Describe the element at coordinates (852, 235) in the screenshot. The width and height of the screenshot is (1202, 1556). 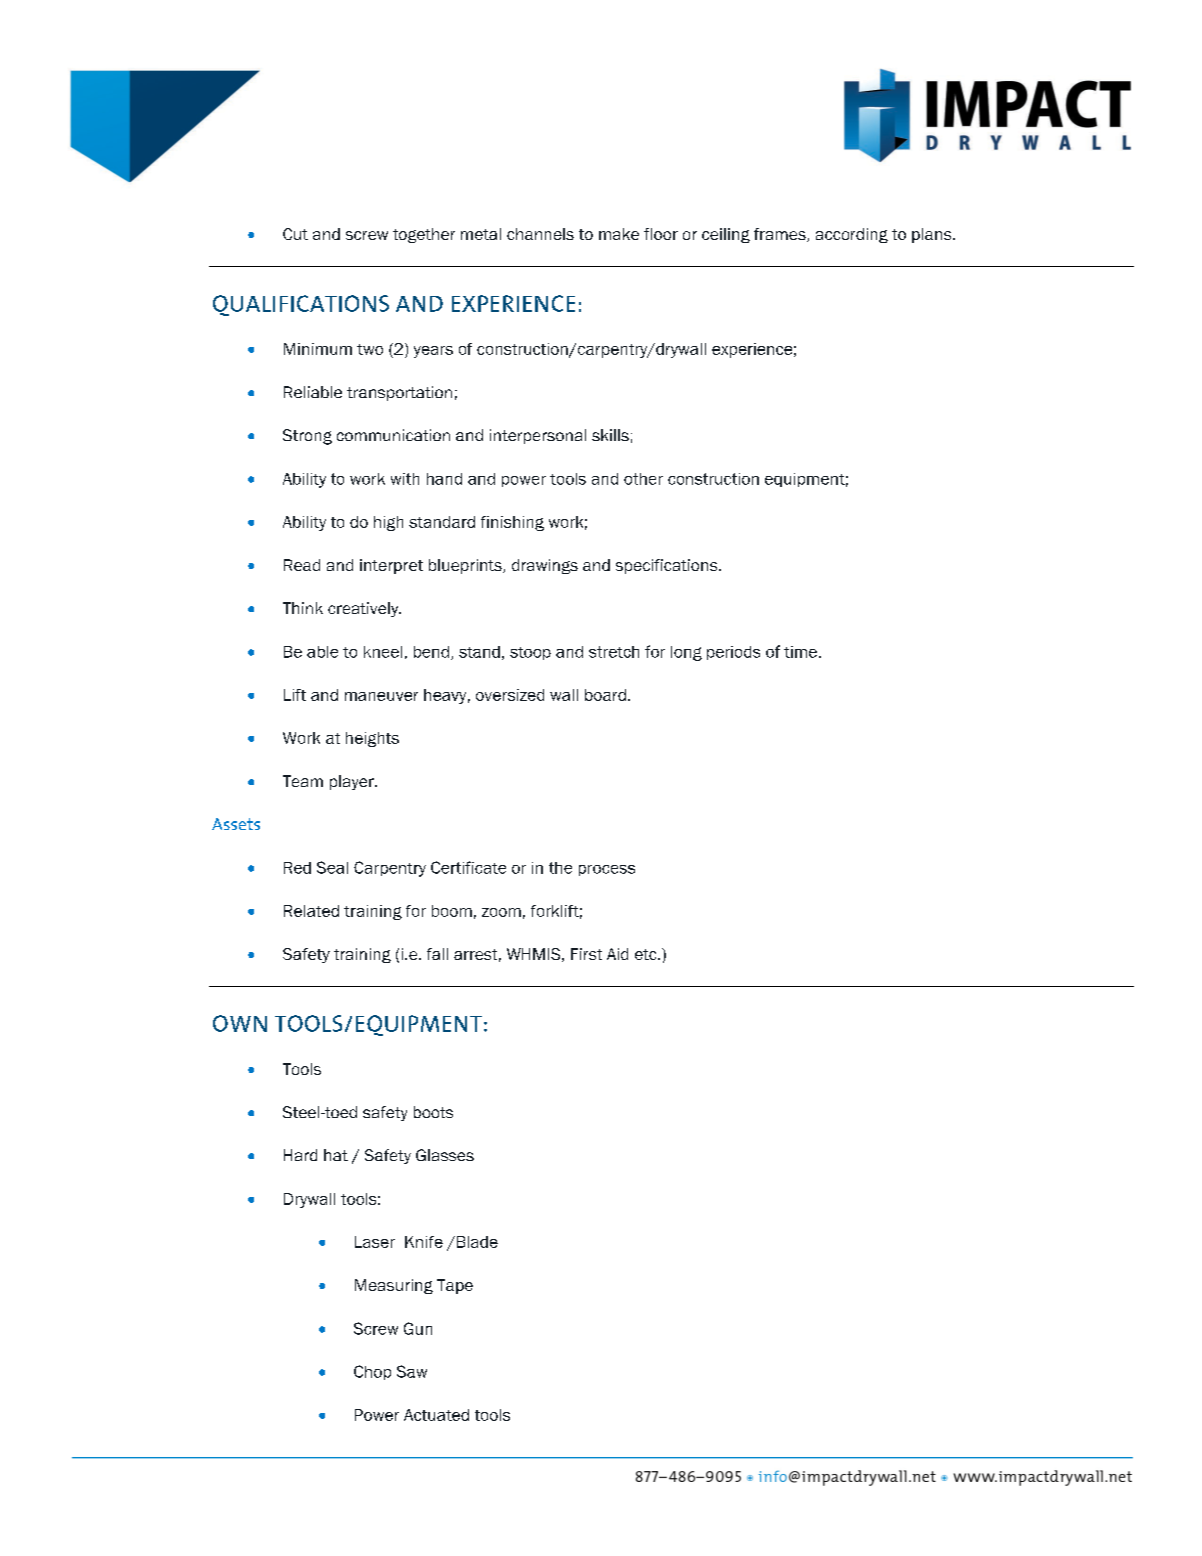
I see `according` at that location.
